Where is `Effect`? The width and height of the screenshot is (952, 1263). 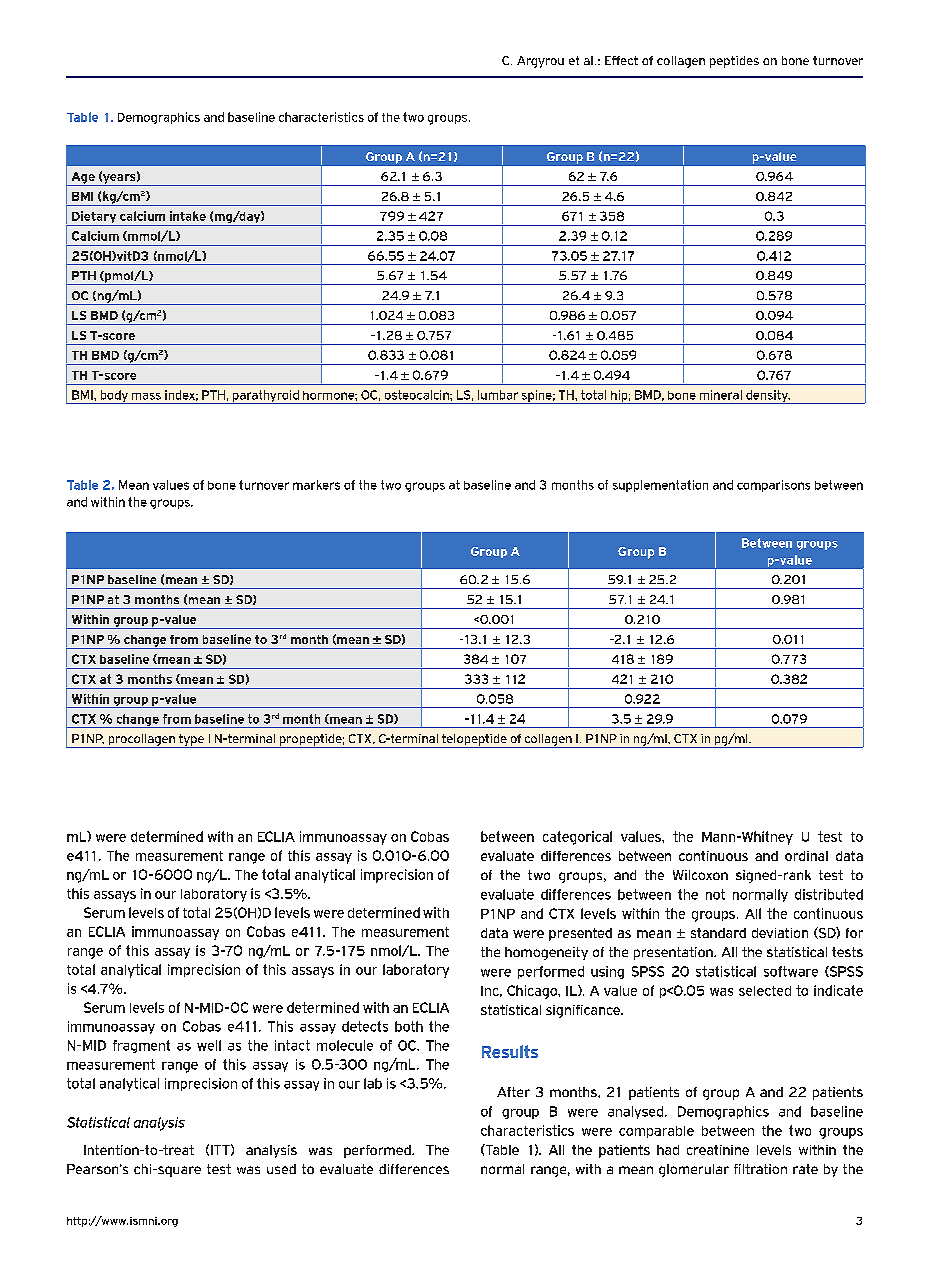 Effect is located at coordinates (621, 60).
